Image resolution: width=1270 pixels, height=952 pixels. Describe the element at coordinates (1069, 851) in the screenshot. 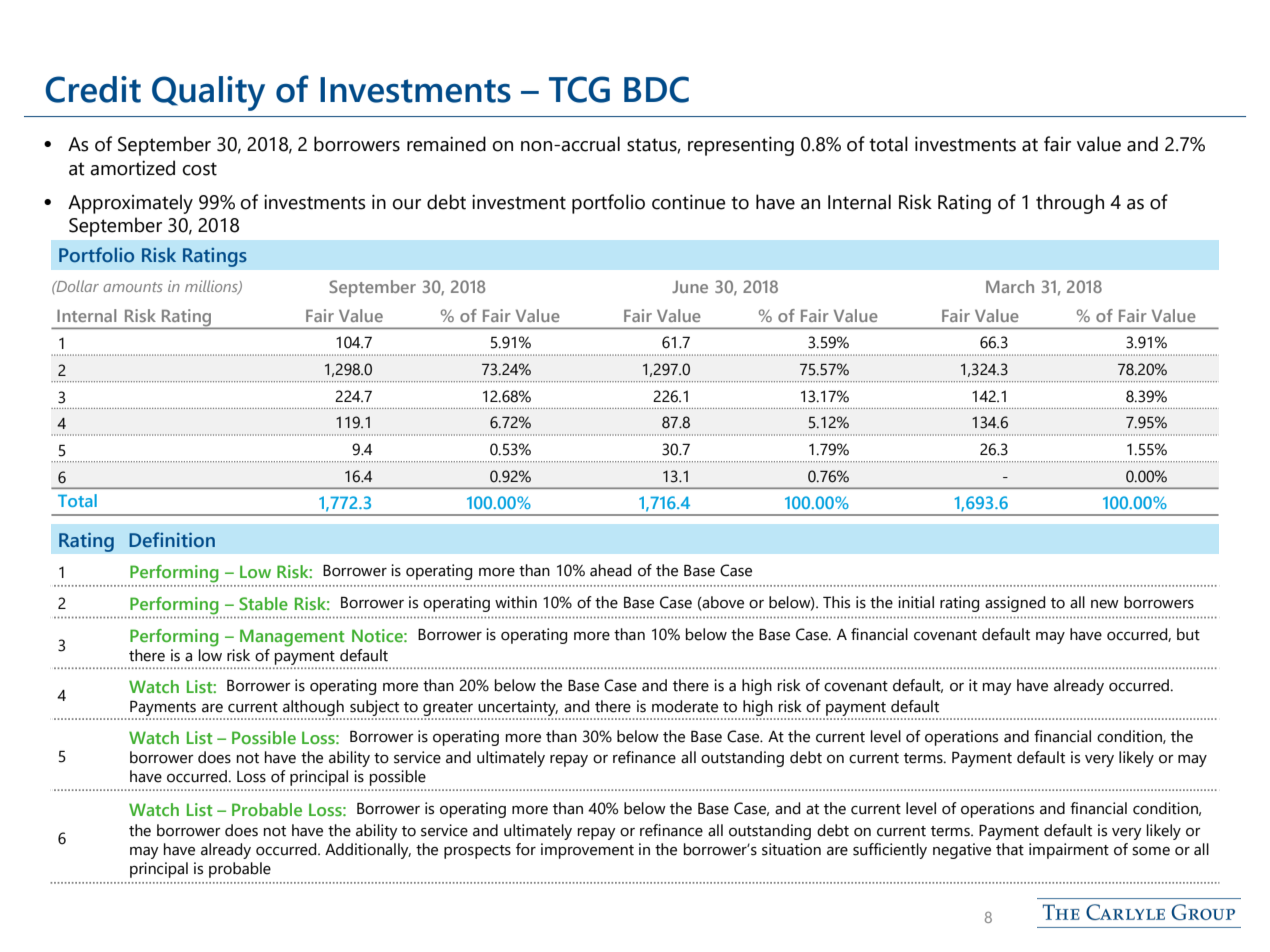

I see `impairment` at that location.
